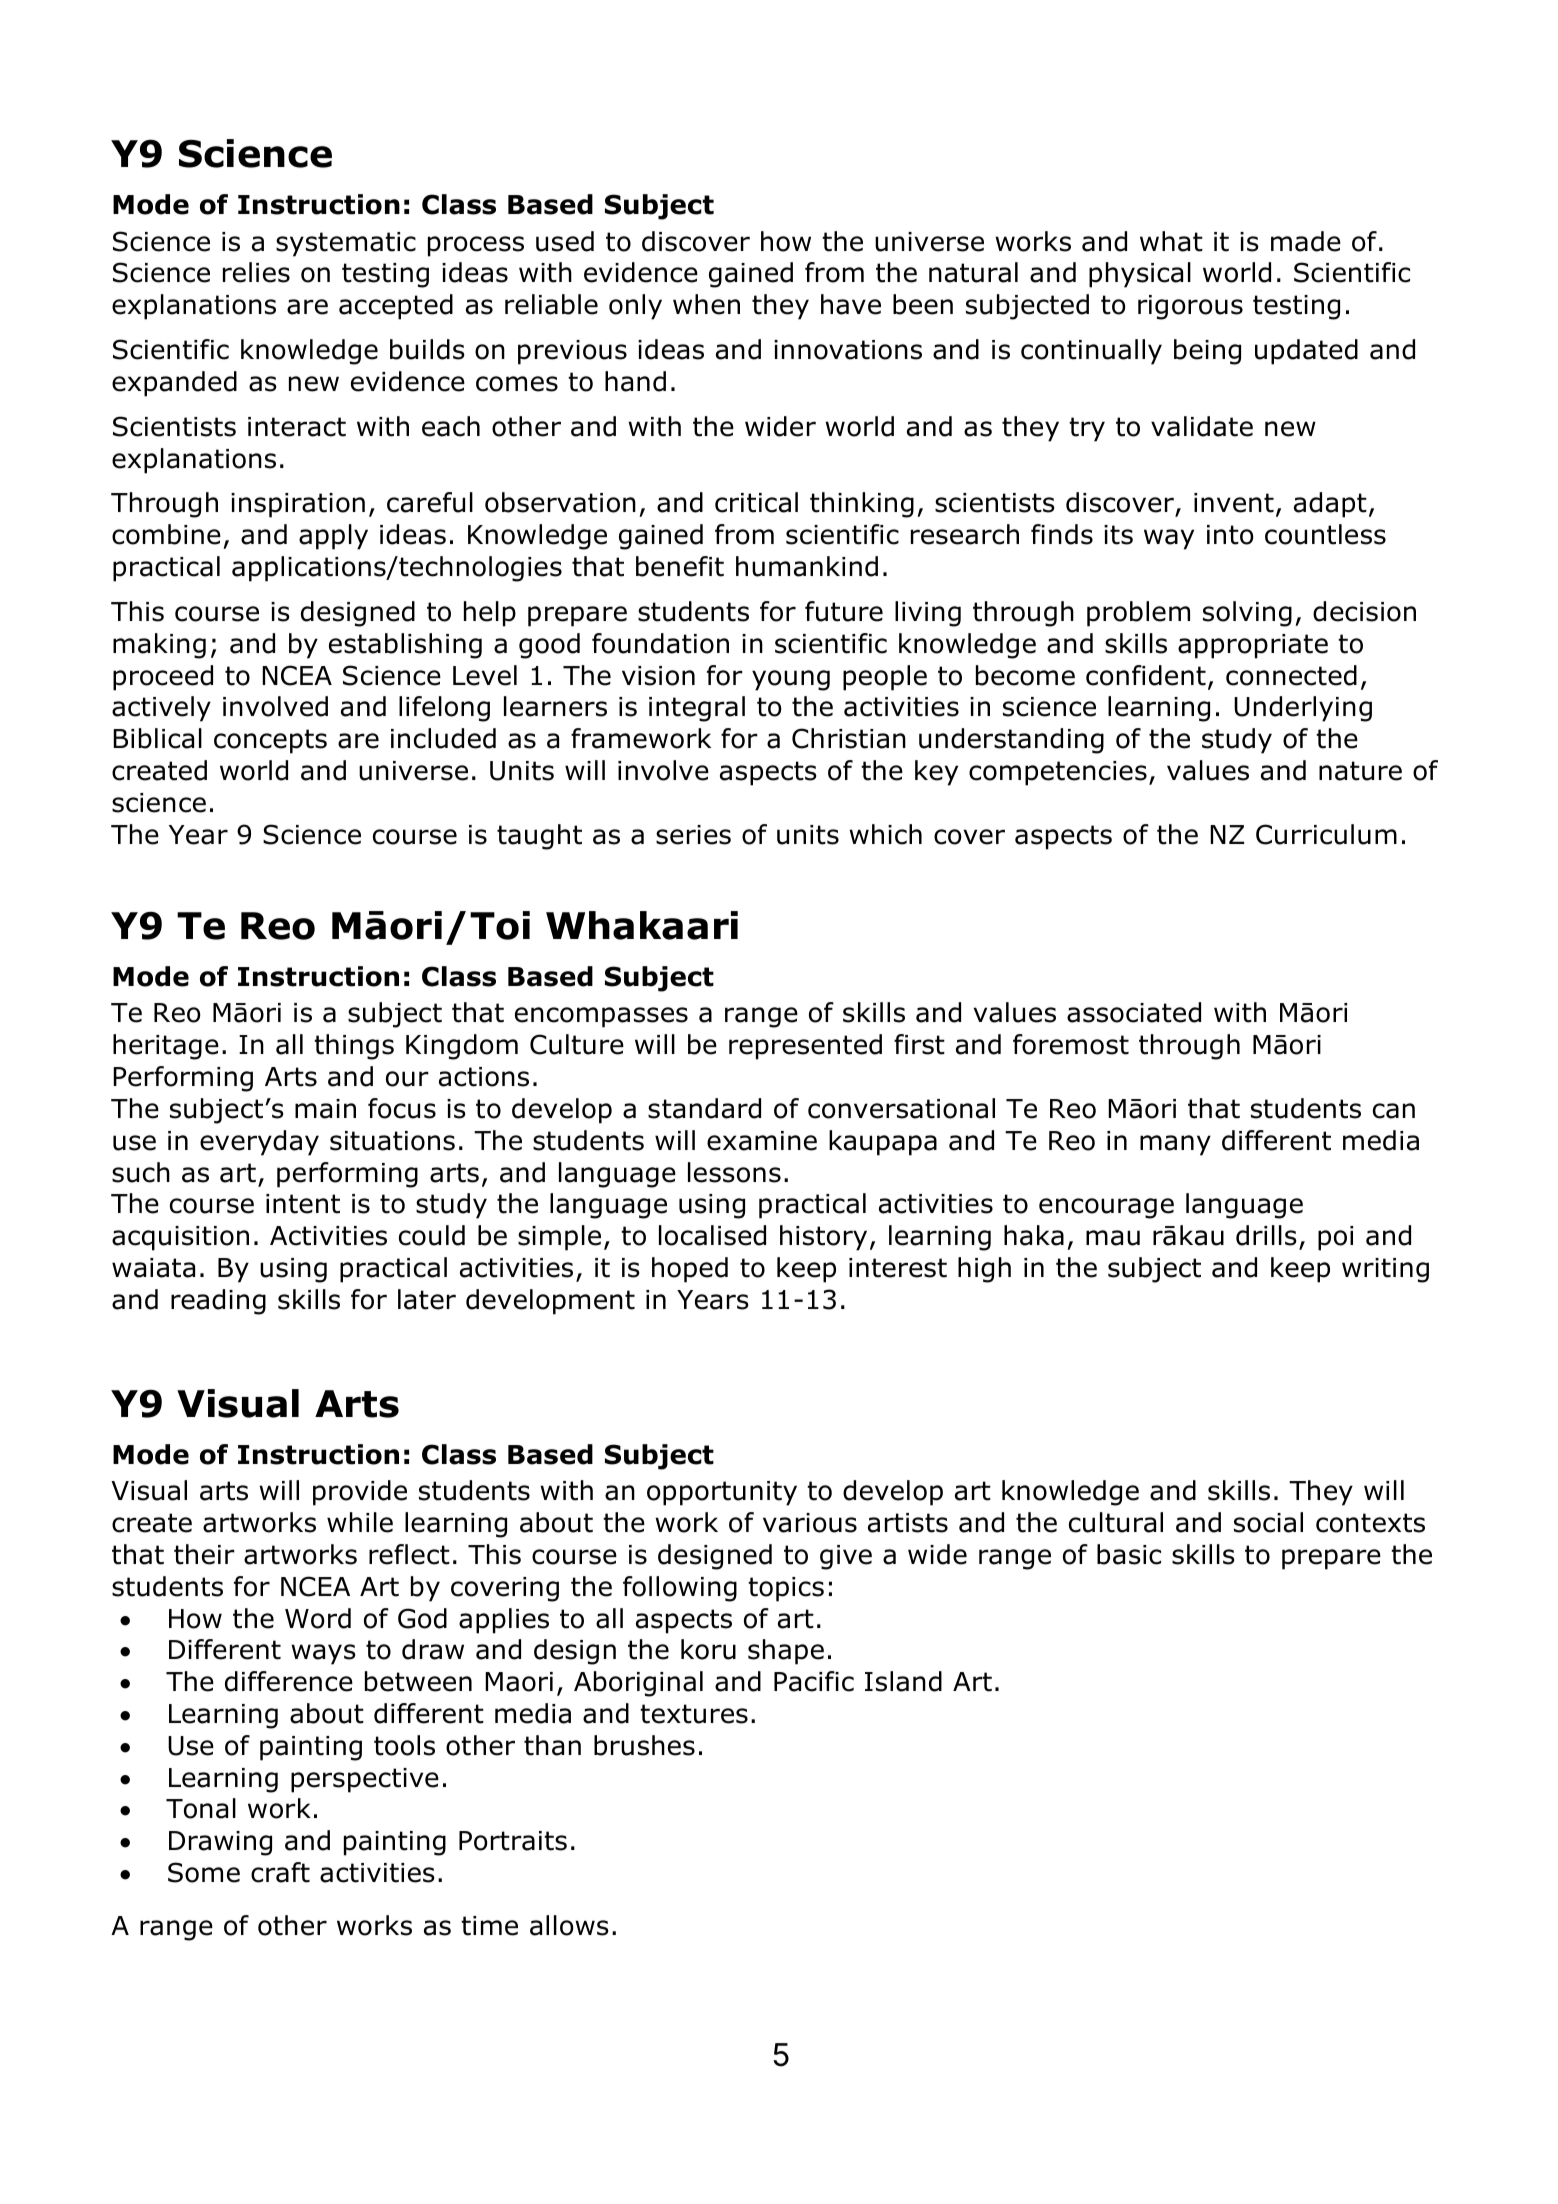  Describe the element at coordinates (1190, 307) in the screenshot. I see `rigorous` at that location.
